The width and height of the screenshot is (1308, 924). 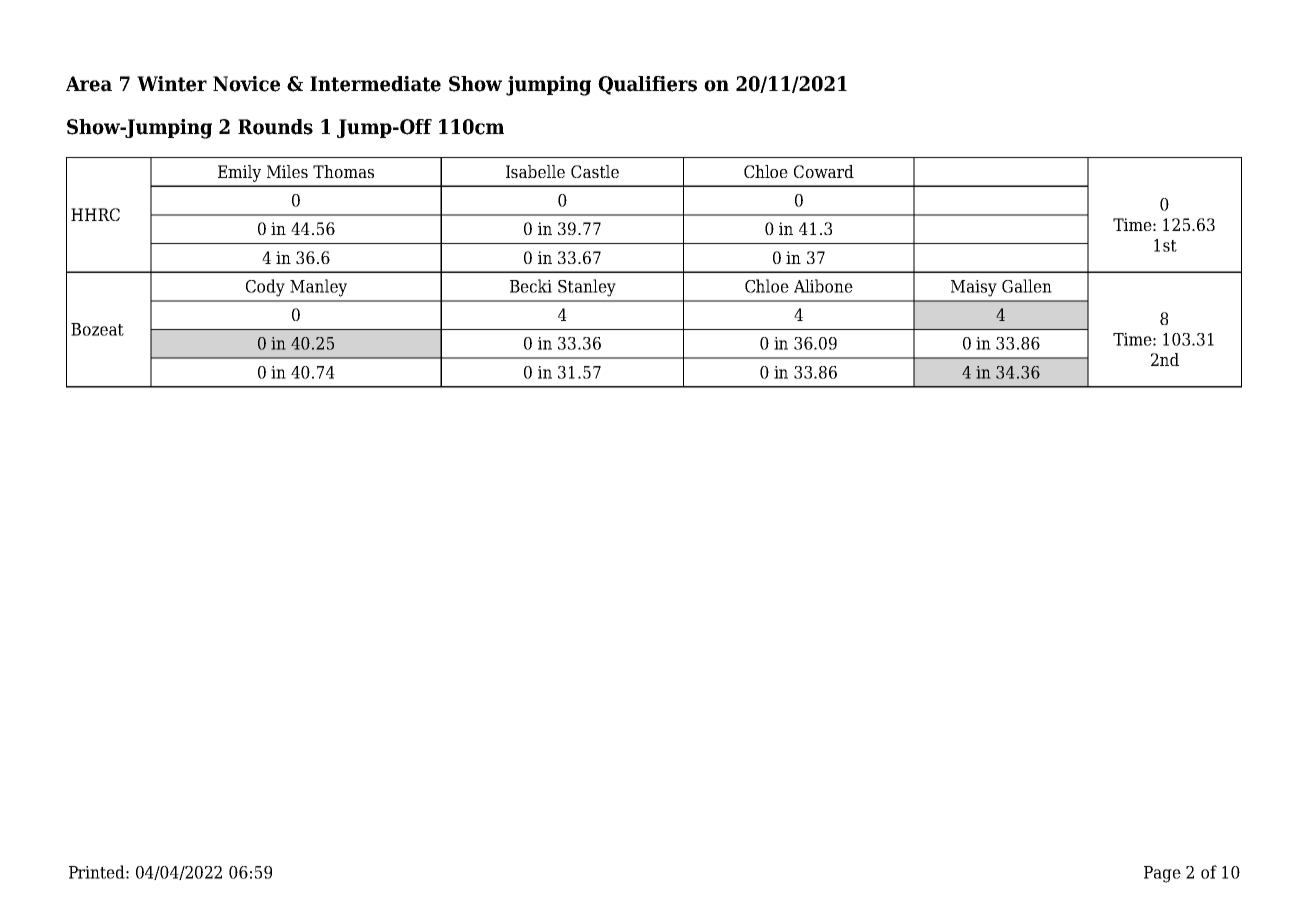 What do you see at coordinates (535, 171) in the screenshot?
I see `Isabelle` at bounding box center [535, 171].
